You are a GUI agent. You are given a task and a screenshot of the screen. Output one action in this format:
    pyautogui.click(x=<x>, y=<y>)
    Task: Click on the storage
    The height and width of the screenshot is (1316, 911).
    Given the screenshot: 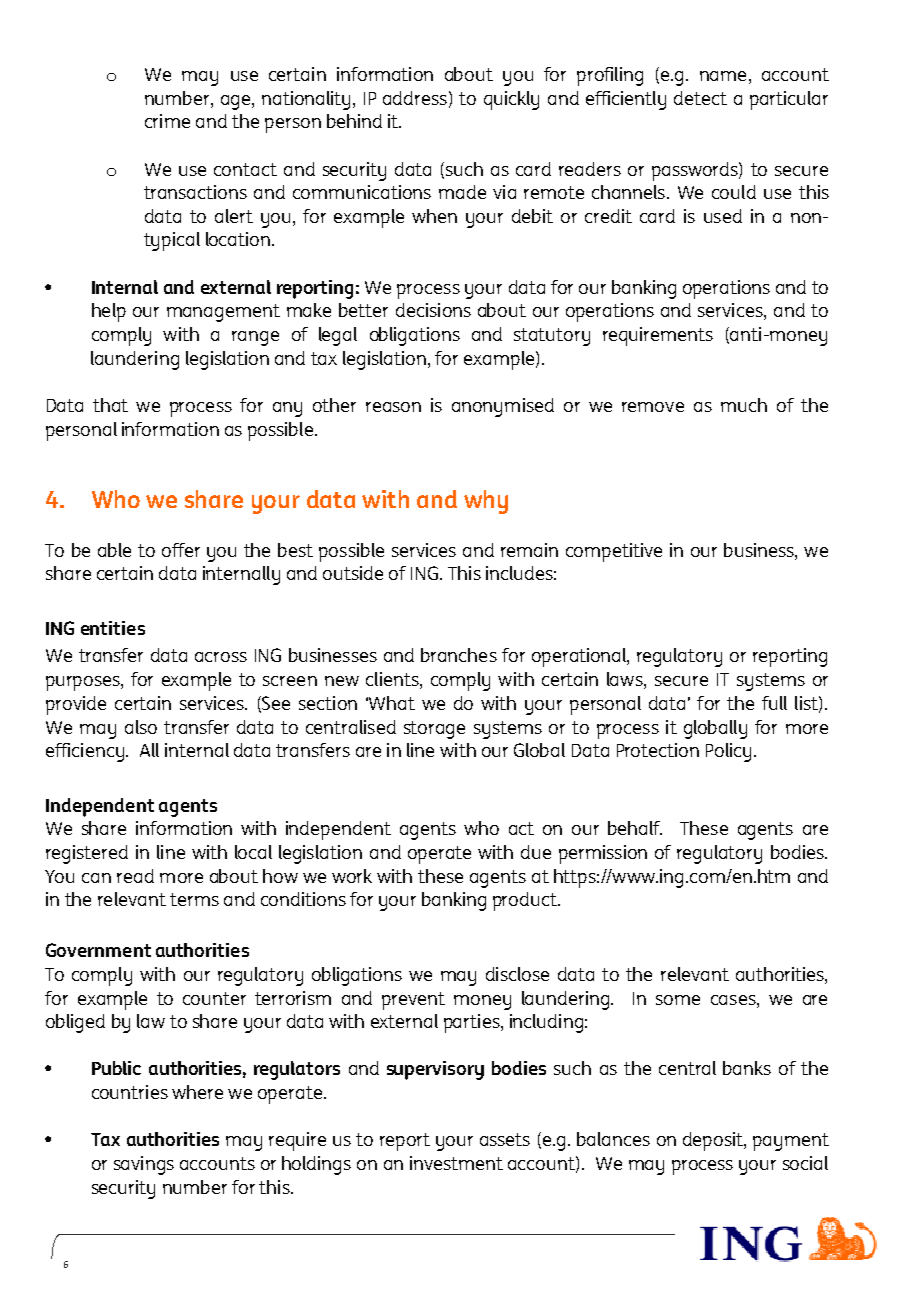 What is the action you would take?
    pyautogui.click(x=434, y=730)
